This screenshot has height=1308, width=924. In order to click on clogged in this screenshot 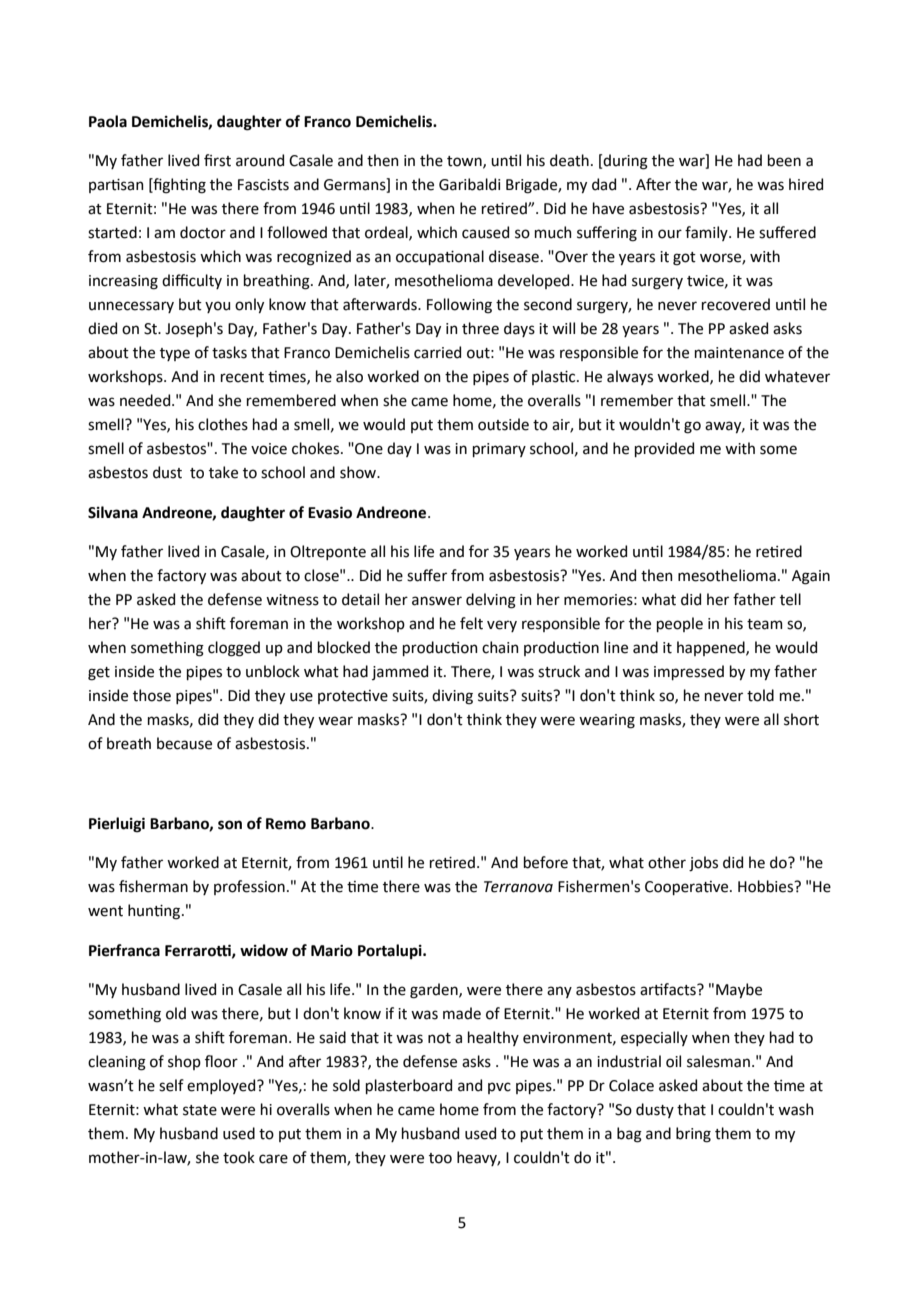, I will do `click(234, 649)`.
